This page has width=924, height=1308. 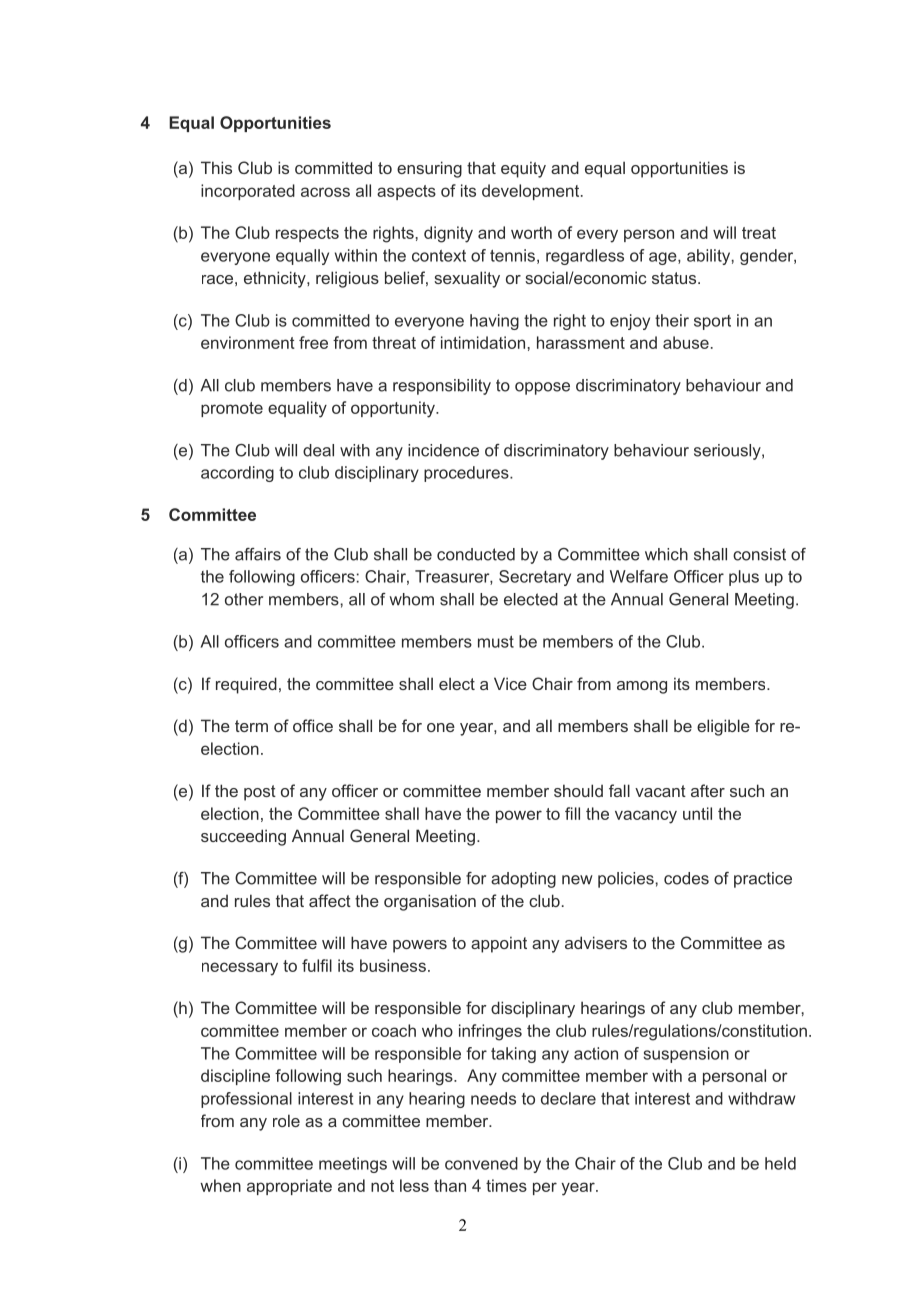 What do you see at coordinates (780, 1163) in the page?
I see `held` at bounding box center [780, 1163].
